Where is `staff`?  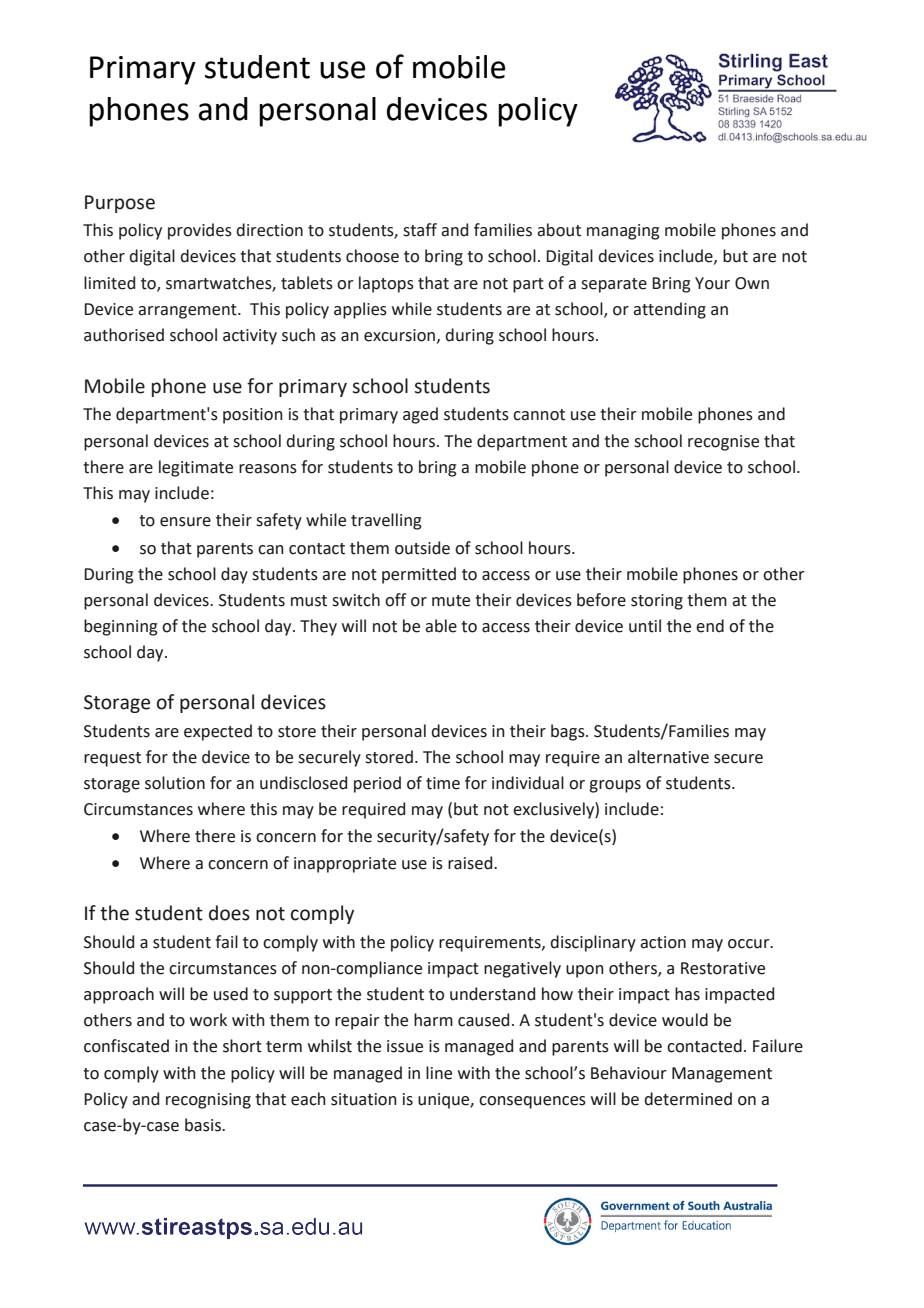 staff is located at coordinates (420, 230).
